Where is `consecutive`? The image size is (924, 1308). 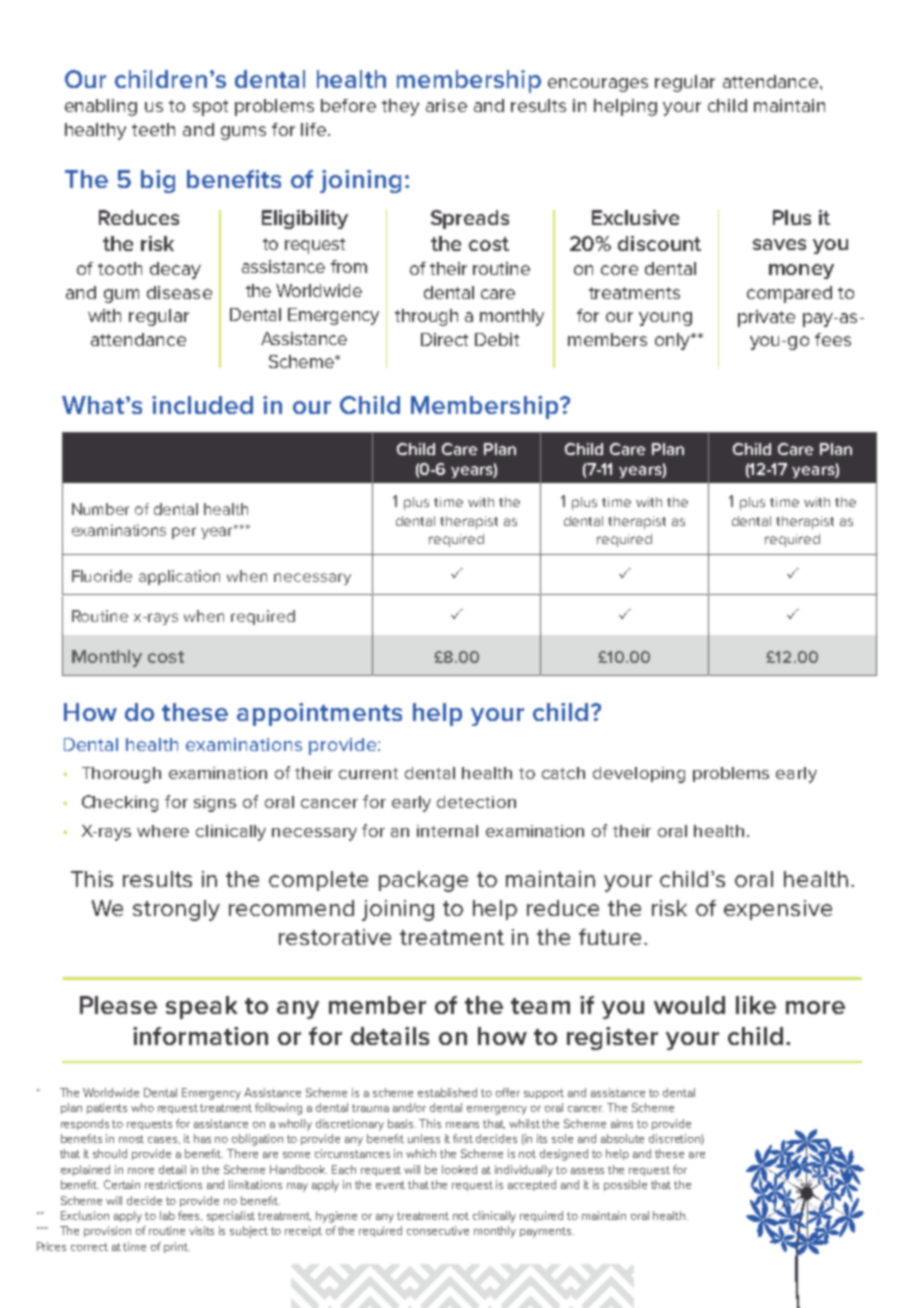 consecutive is located at coordinates (438, 1230).
